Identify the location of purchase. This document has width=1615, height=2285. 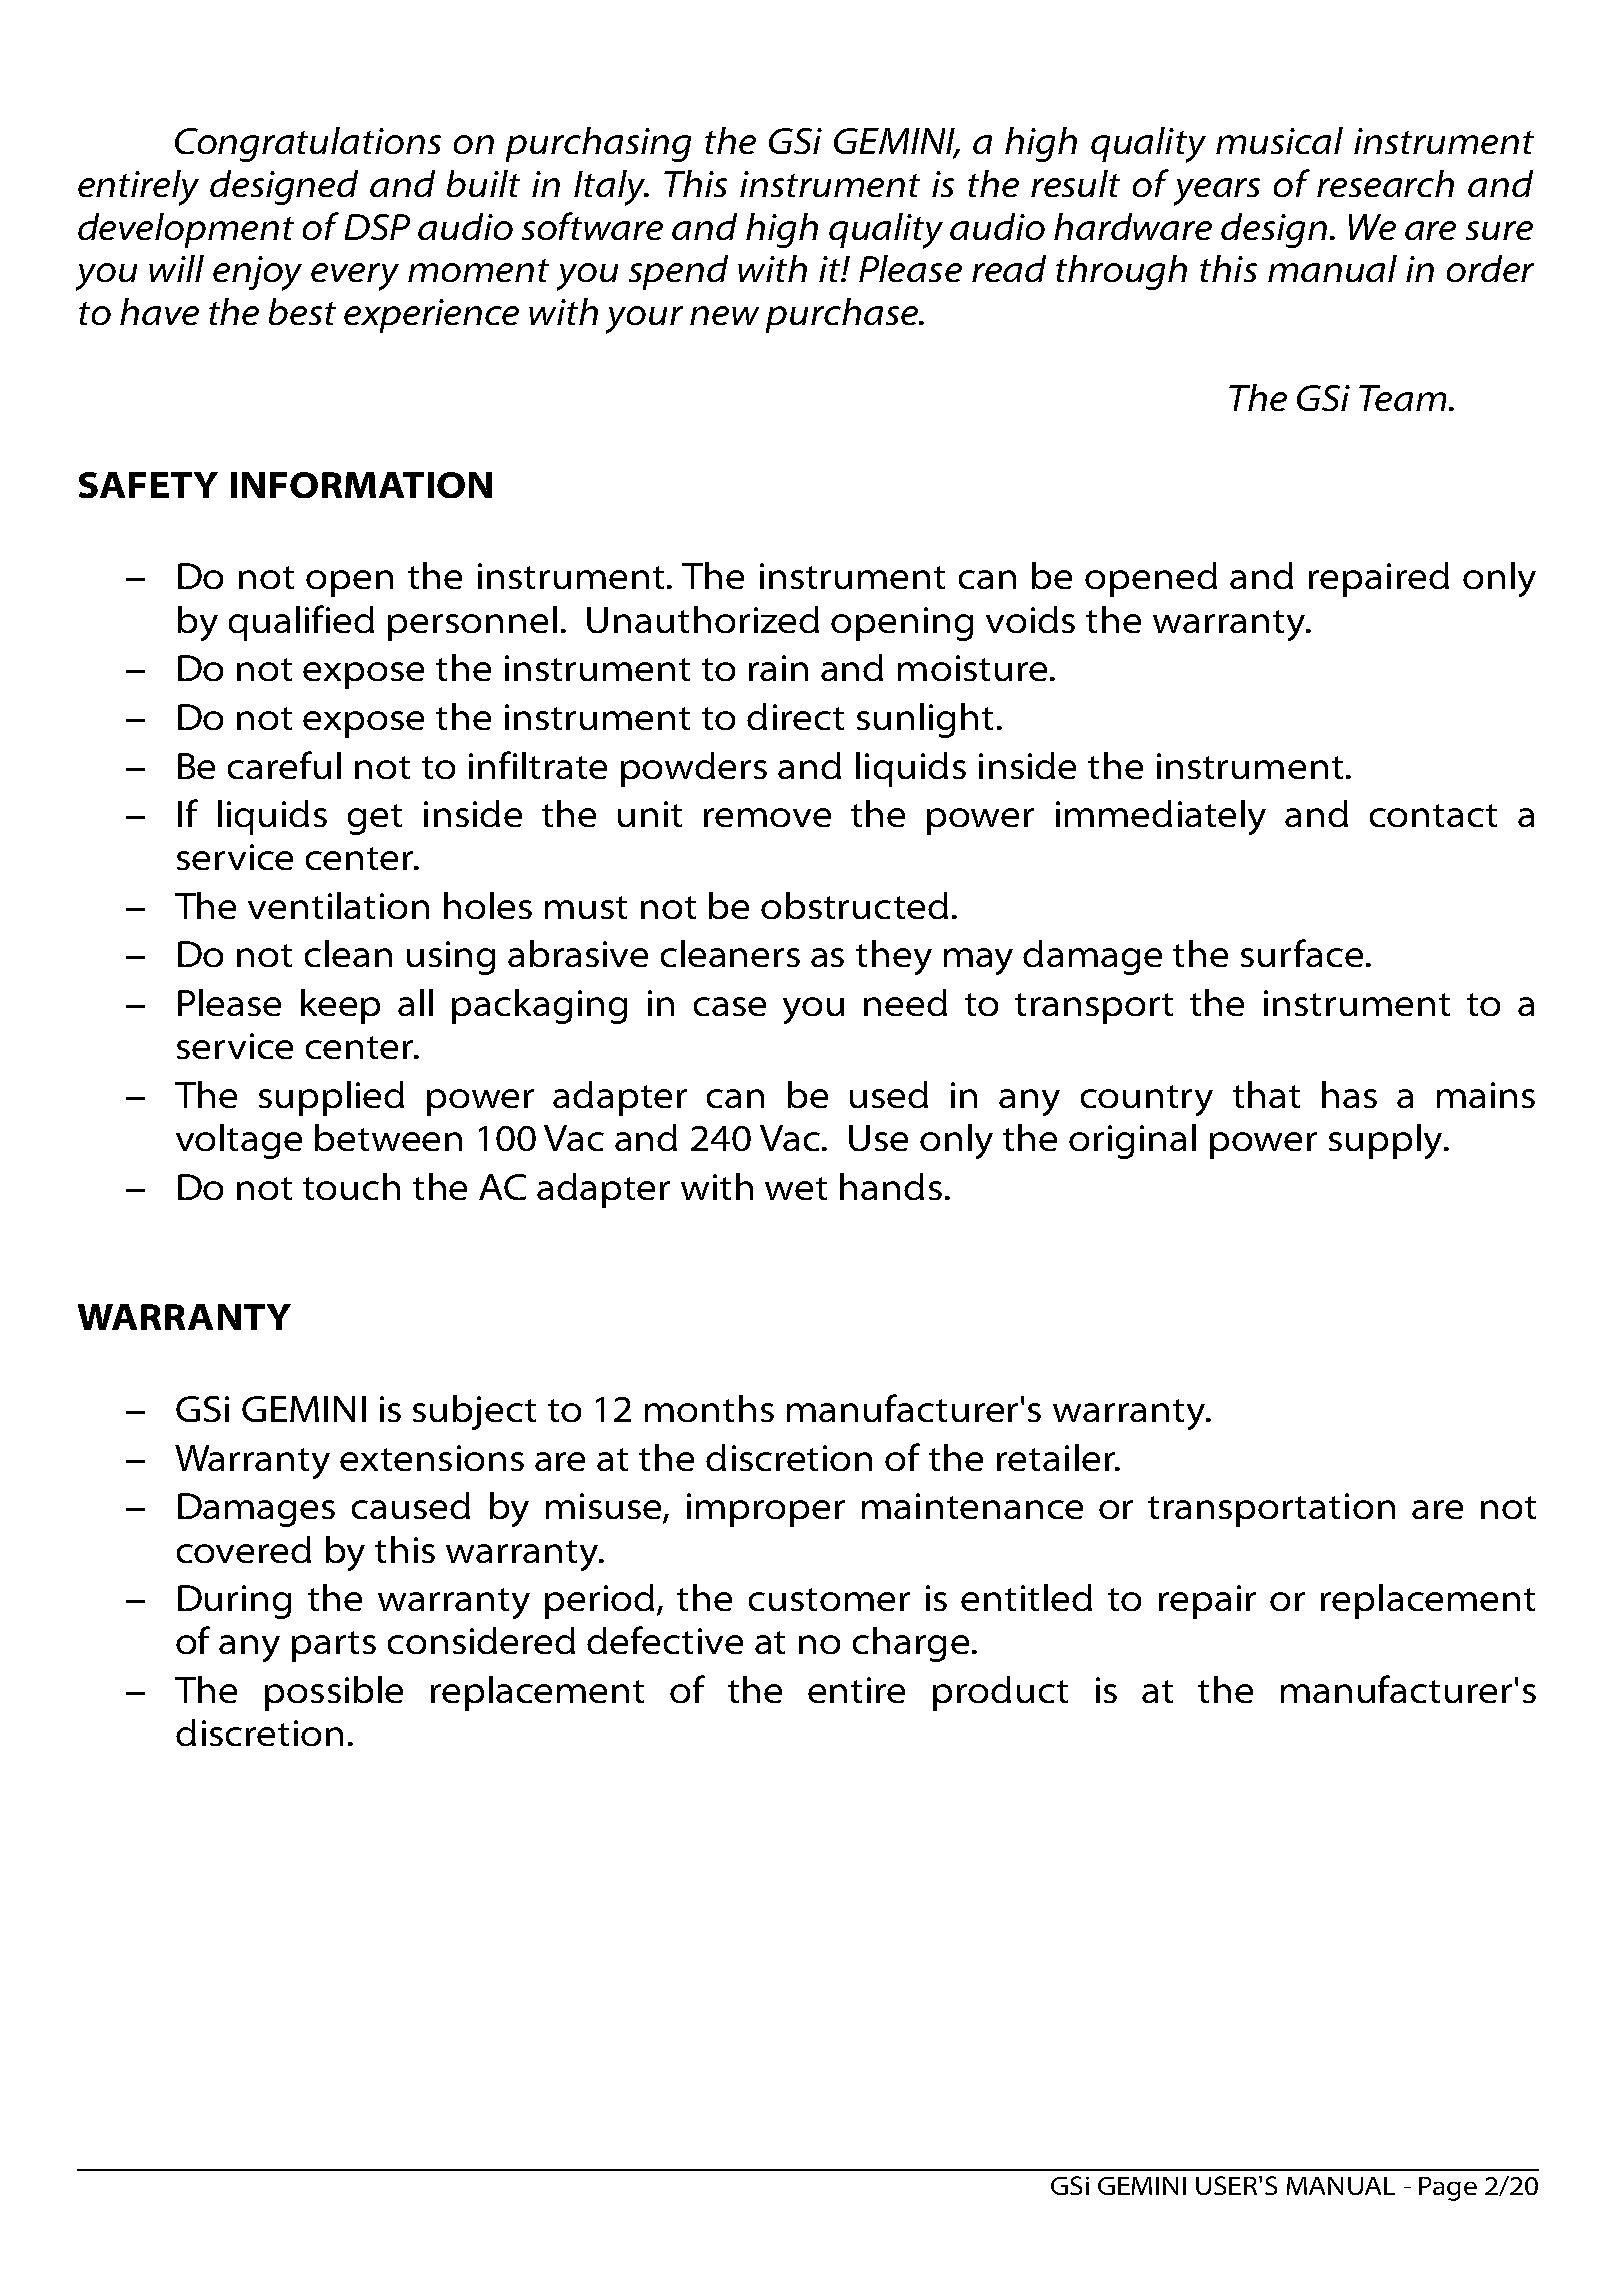
(843, 315).
